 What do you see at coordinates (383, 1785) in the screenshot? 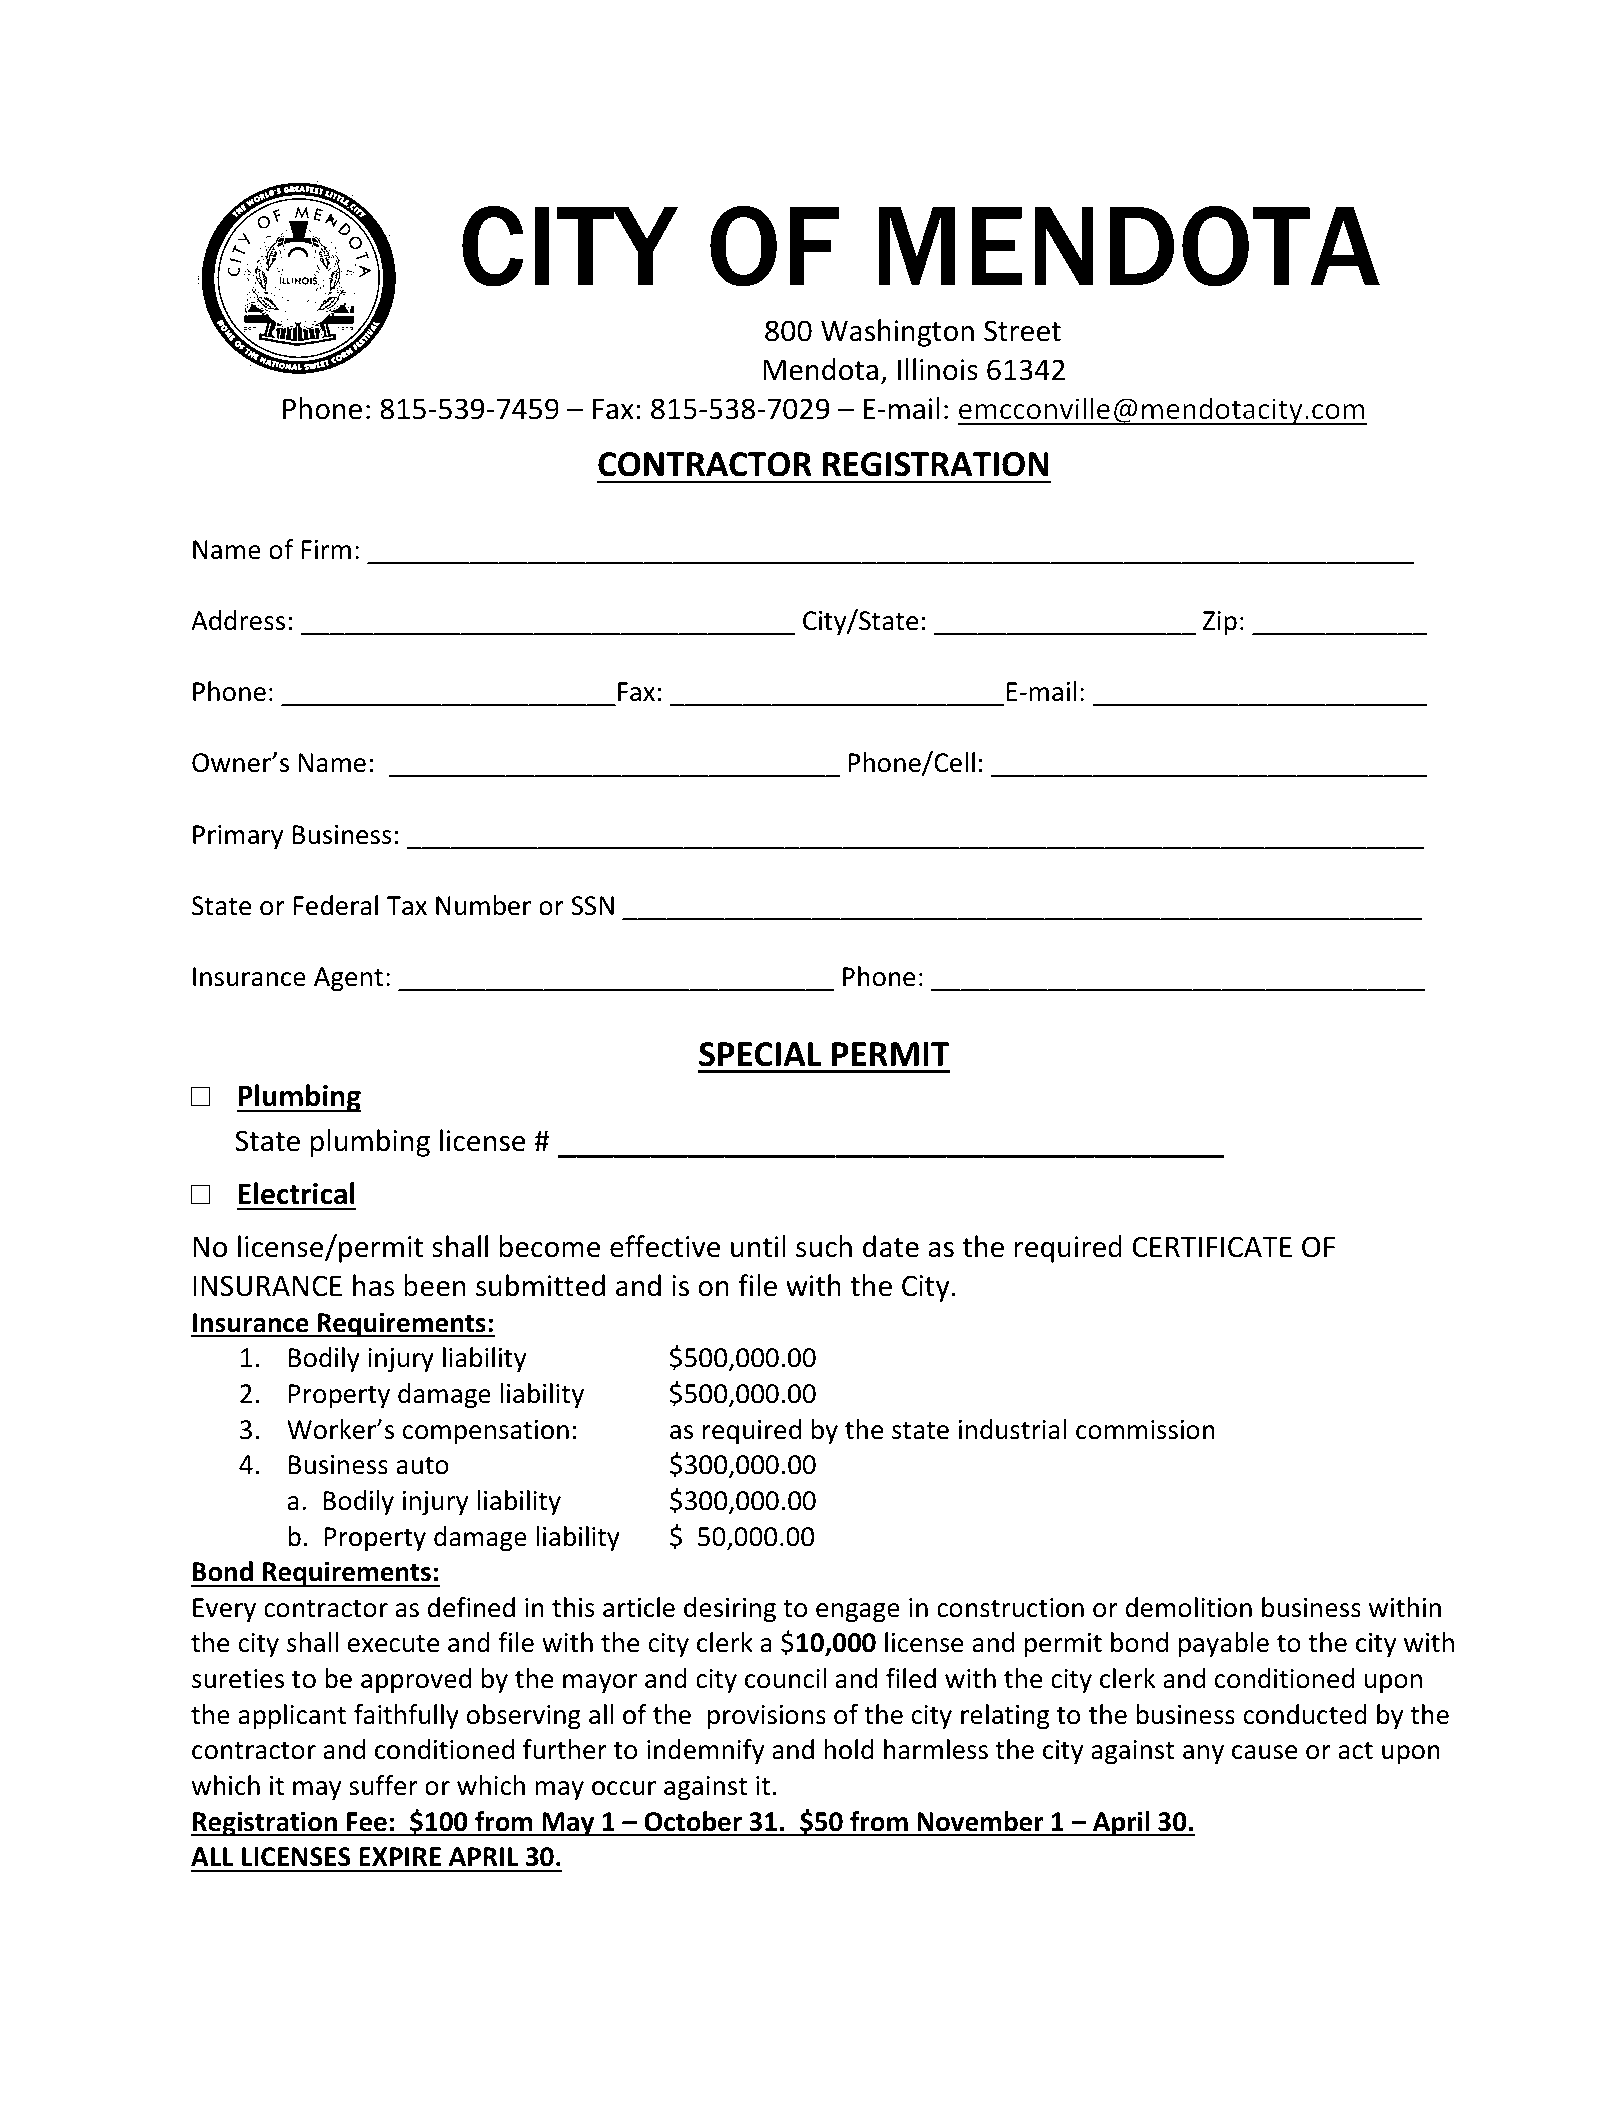
I see `suffer` at bounding box center [383, 1785].
